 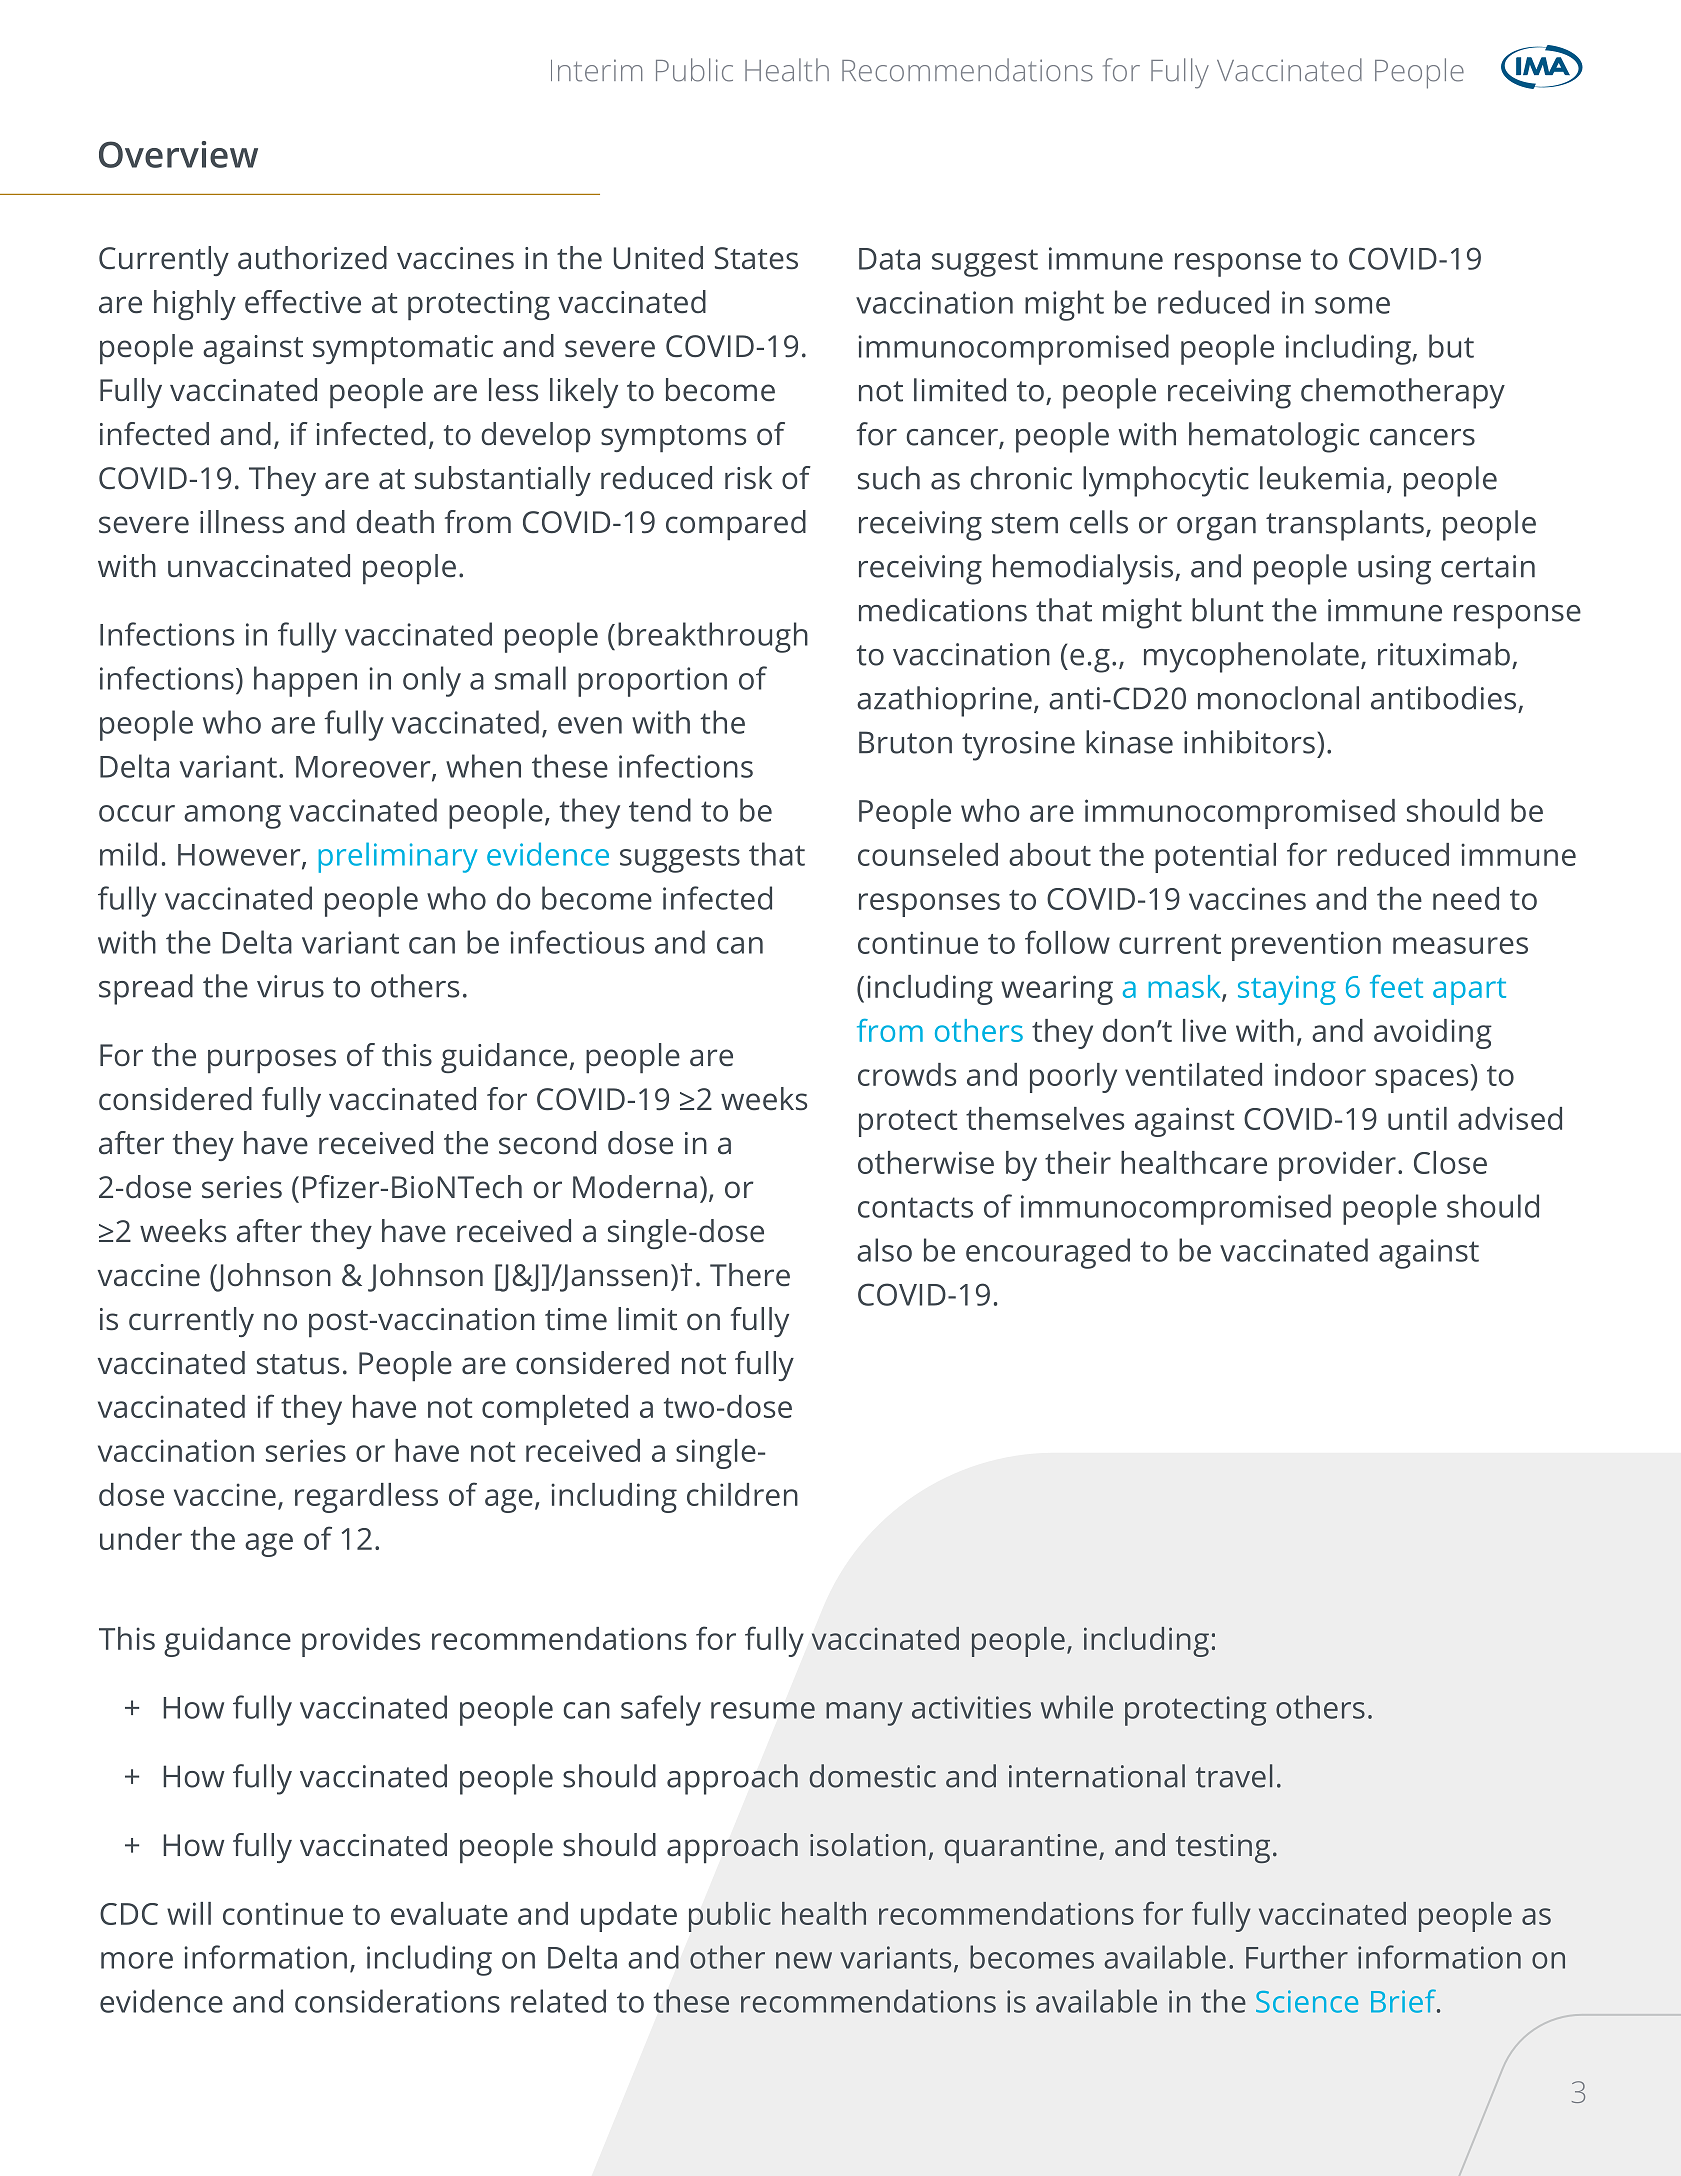 What do you see at coordinates (756, 258) in the screenshot?
I see `States` at bounding box center [756, 258].
